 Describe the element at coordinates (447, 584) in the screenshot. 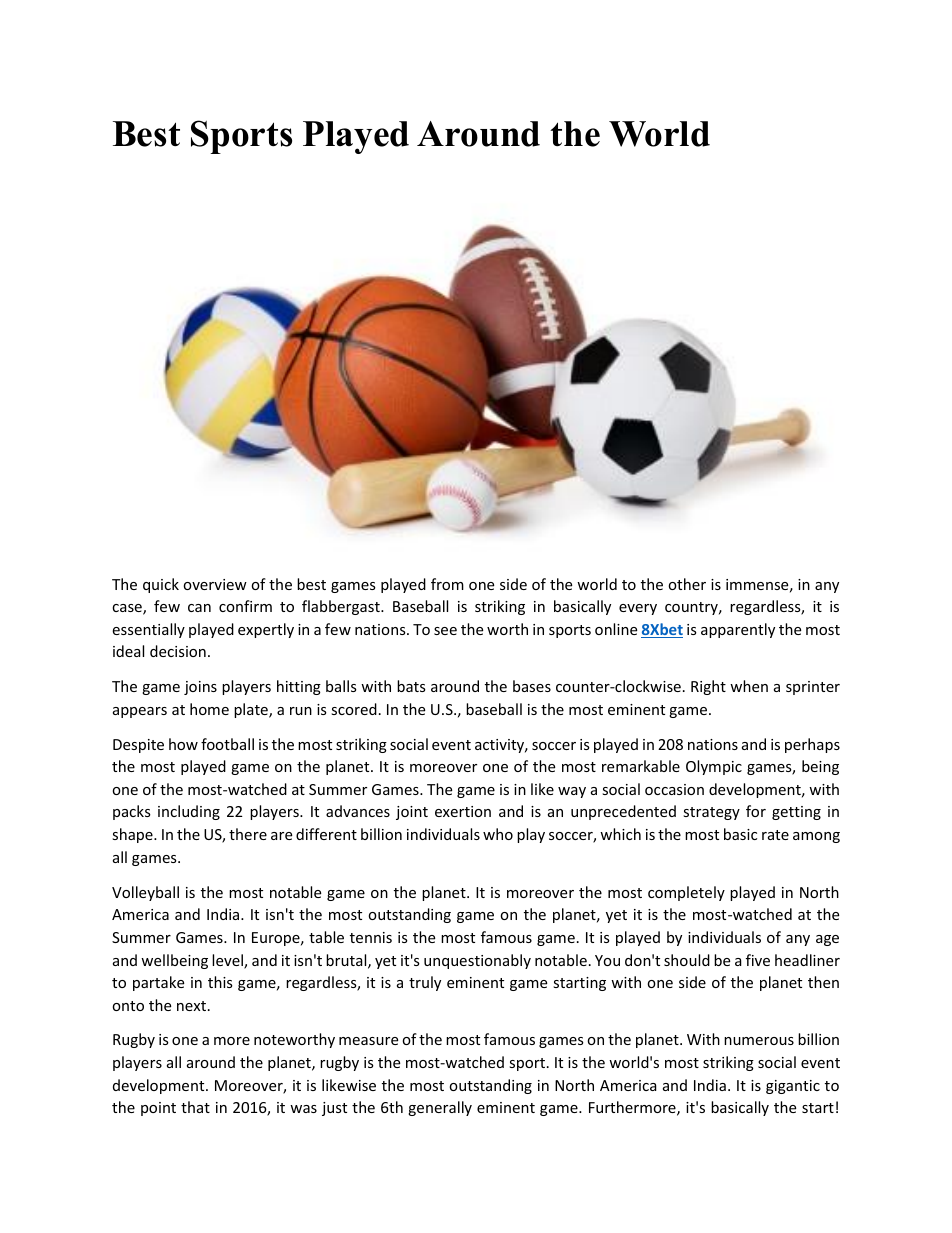

I see `from` at that location.
